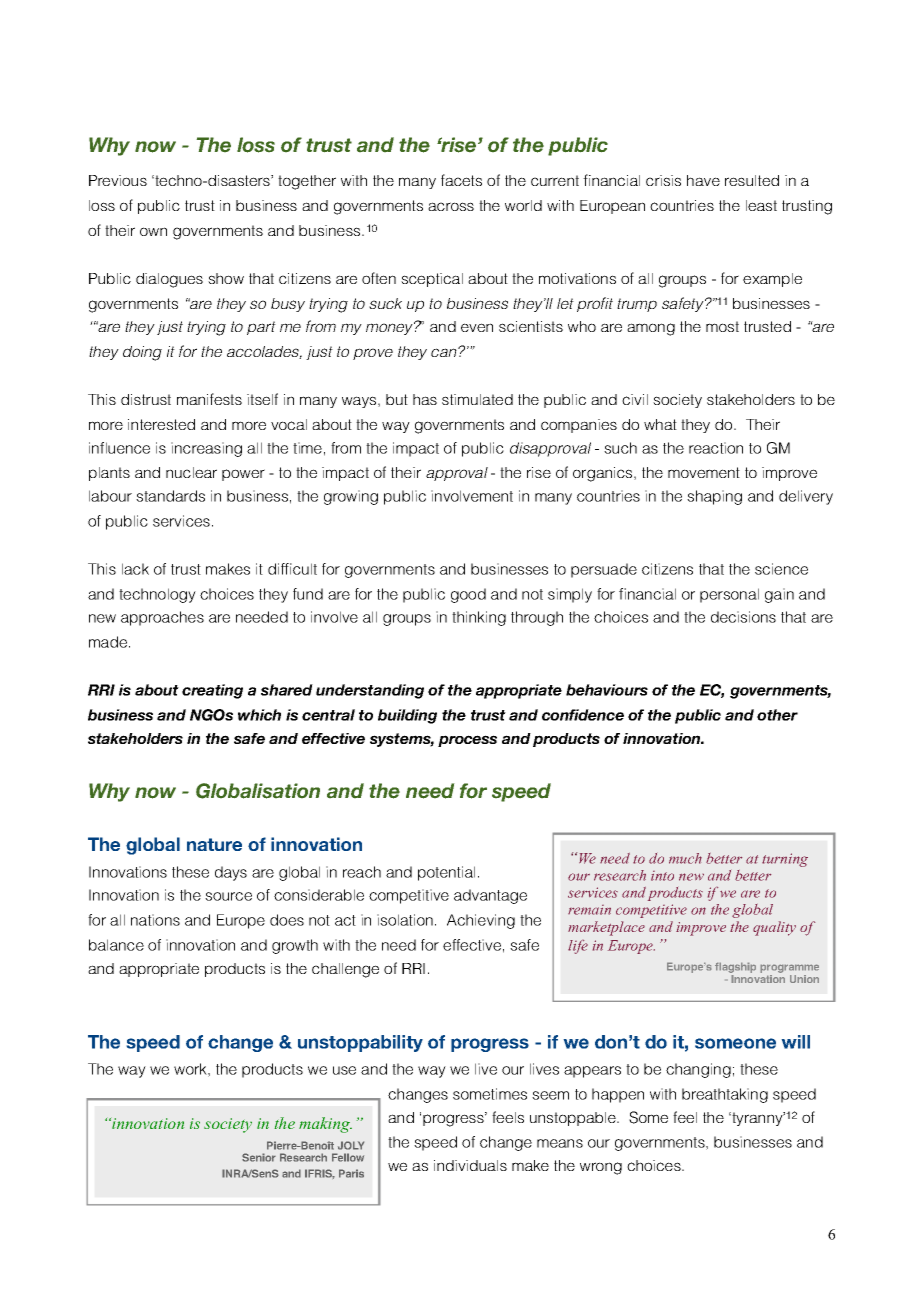  I want to click on good, so click(468, 595).
